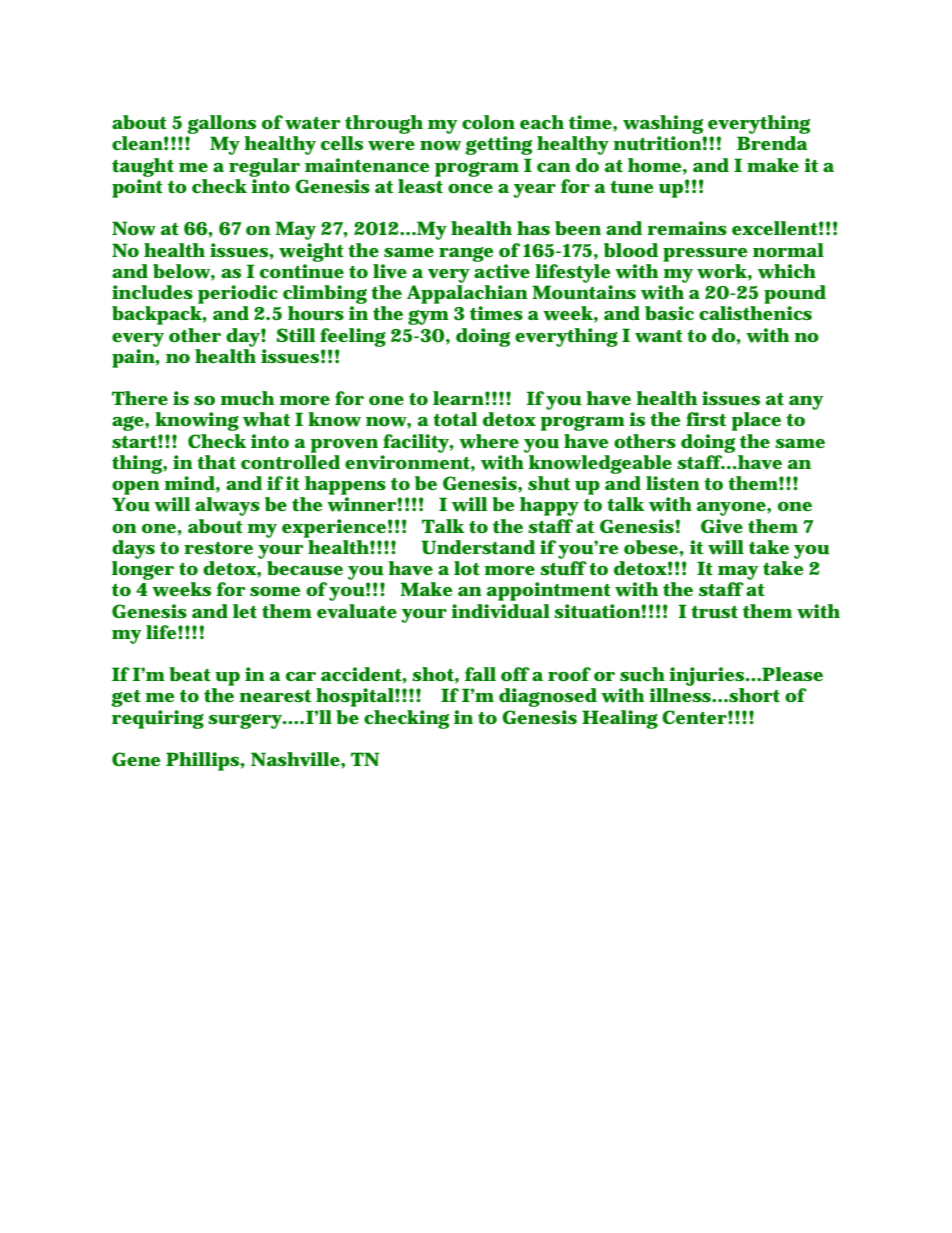 The height and width of the screenshot is (1233, 952). What do you see at coordinates (238, 294) in the screenshot?
I see `periodic` at bounding box center [238, 294].
